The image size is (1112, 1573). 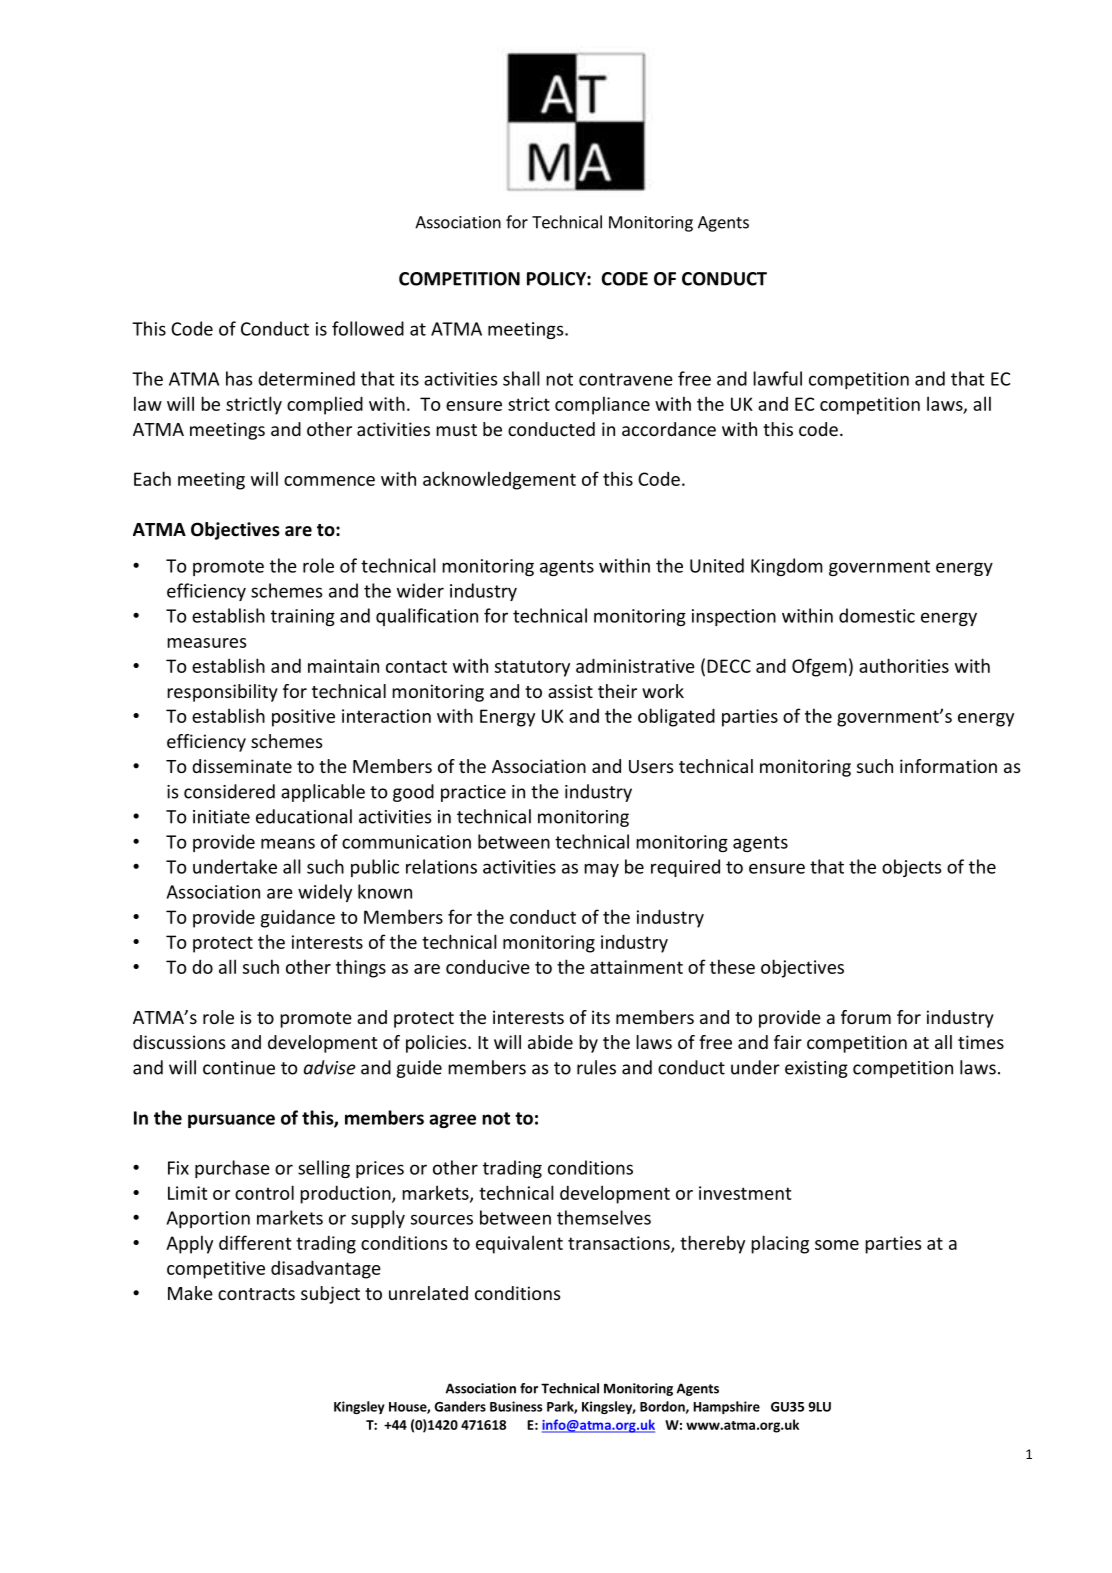 I want to click on may, so click(x=601, y=870).
